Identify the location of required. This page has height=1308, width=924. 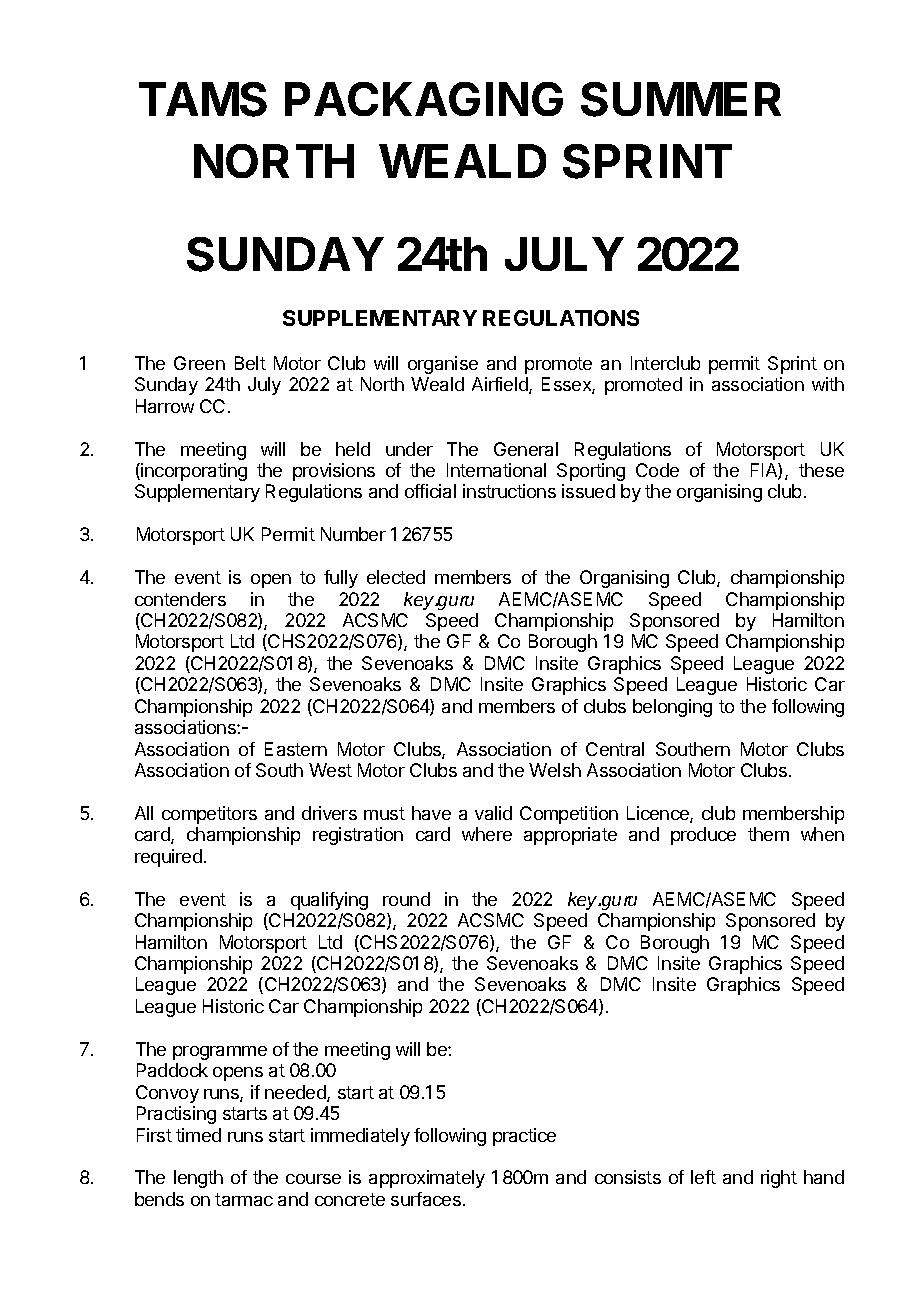
(168, 858).
